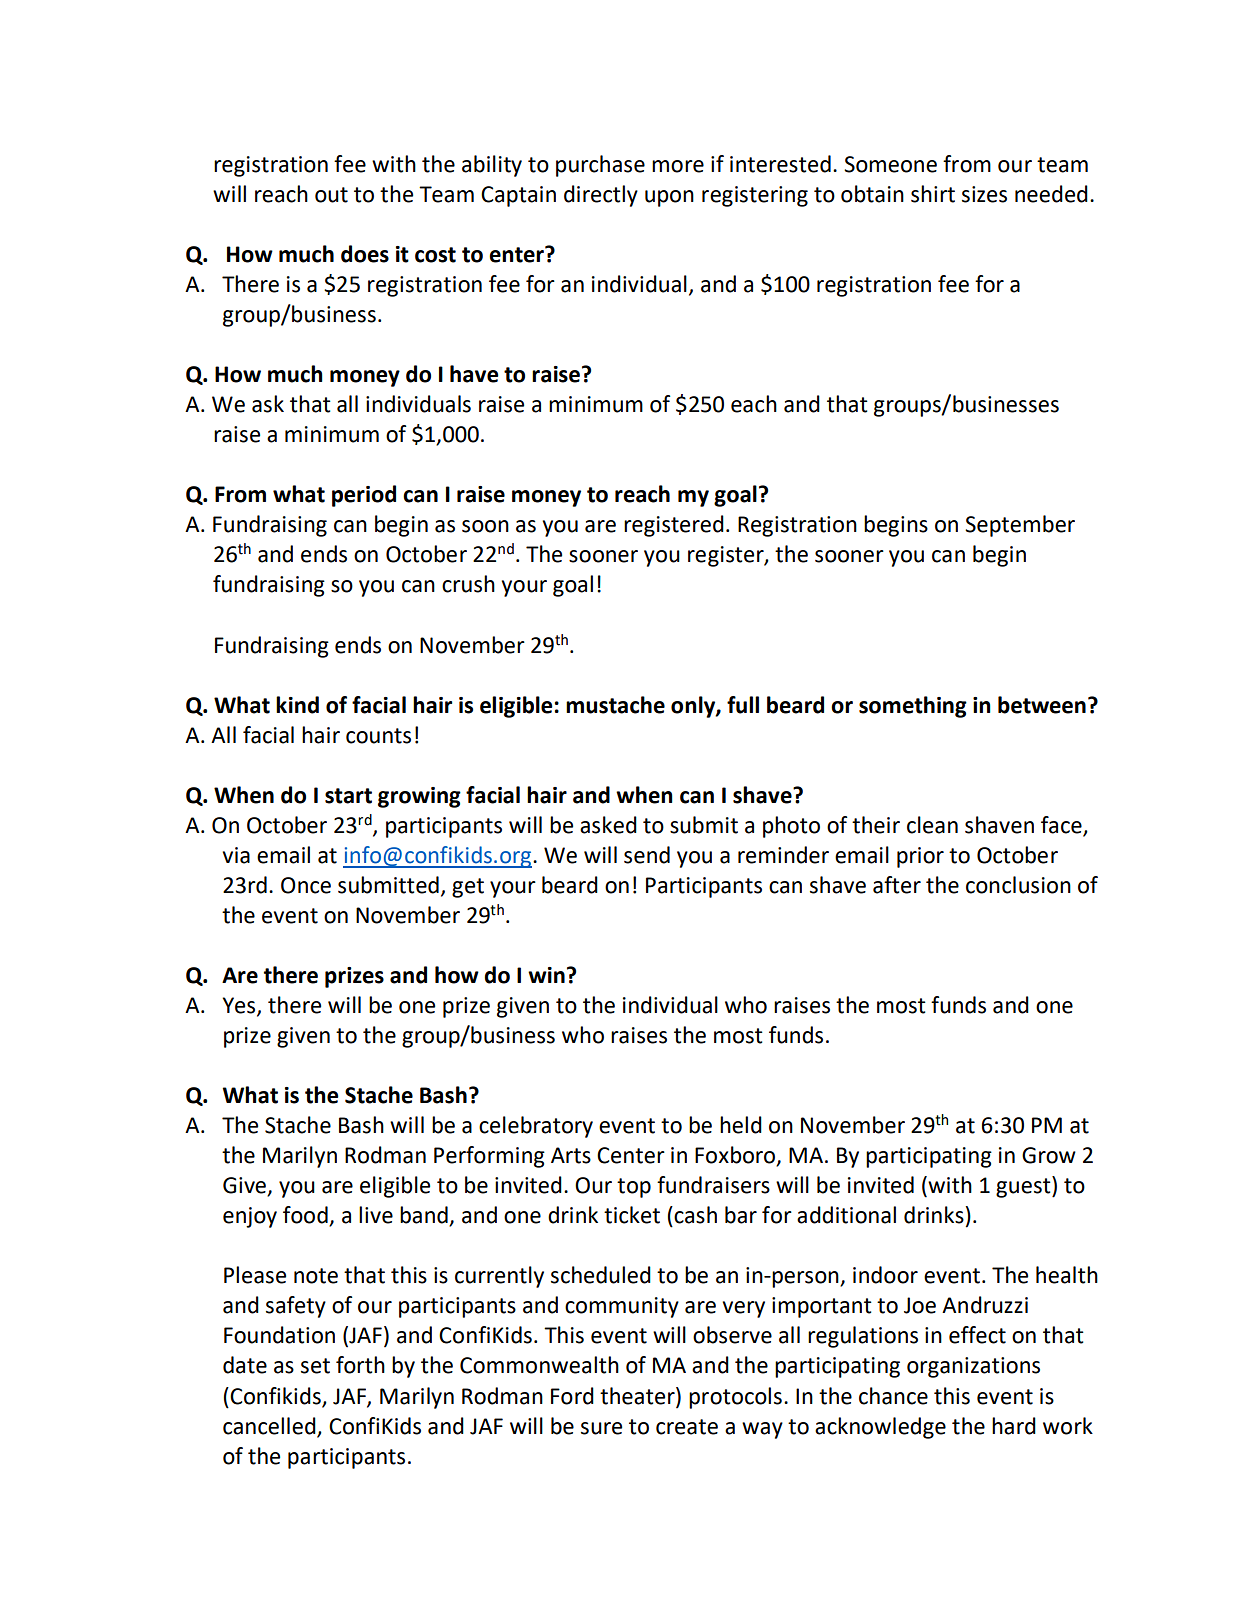 Image resolution: width=1255 pixels, height=1624 pixels. What do you see at coordinates (984, 194) in the page?
I see `sizes` at bounding box center [984, 194].
